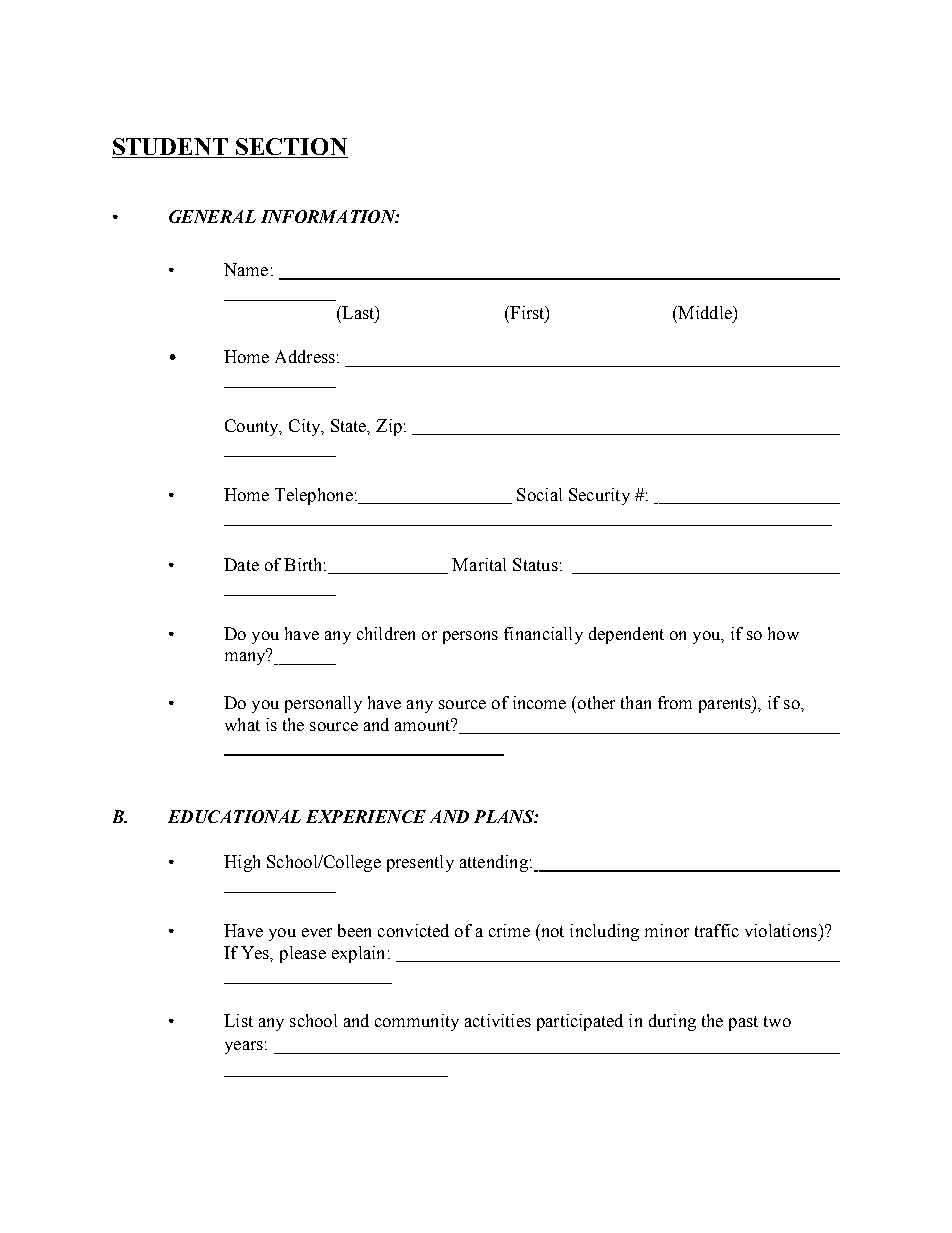  I want to click on List, so click(238, 1020).
